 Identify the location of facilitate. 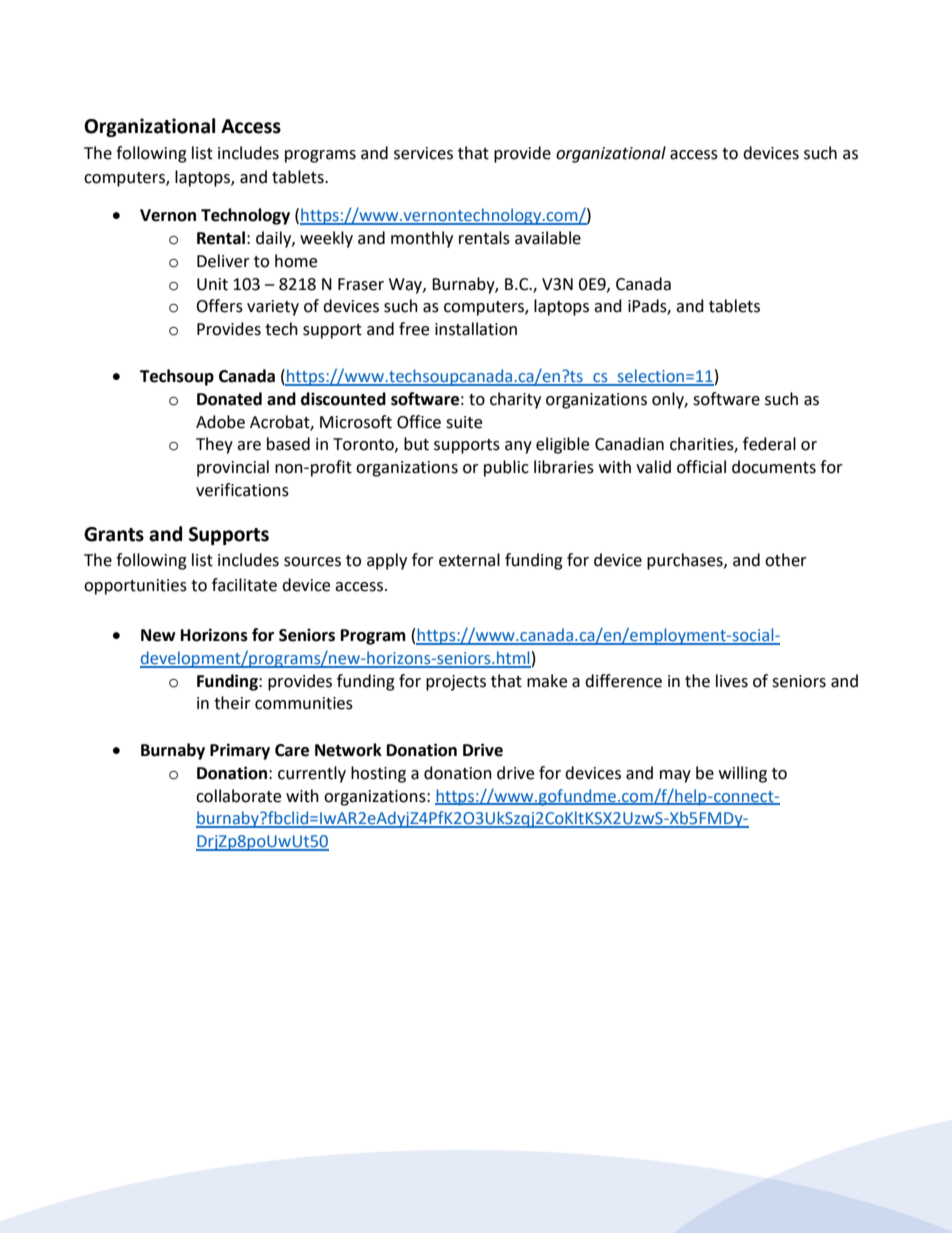
(244, 585).
